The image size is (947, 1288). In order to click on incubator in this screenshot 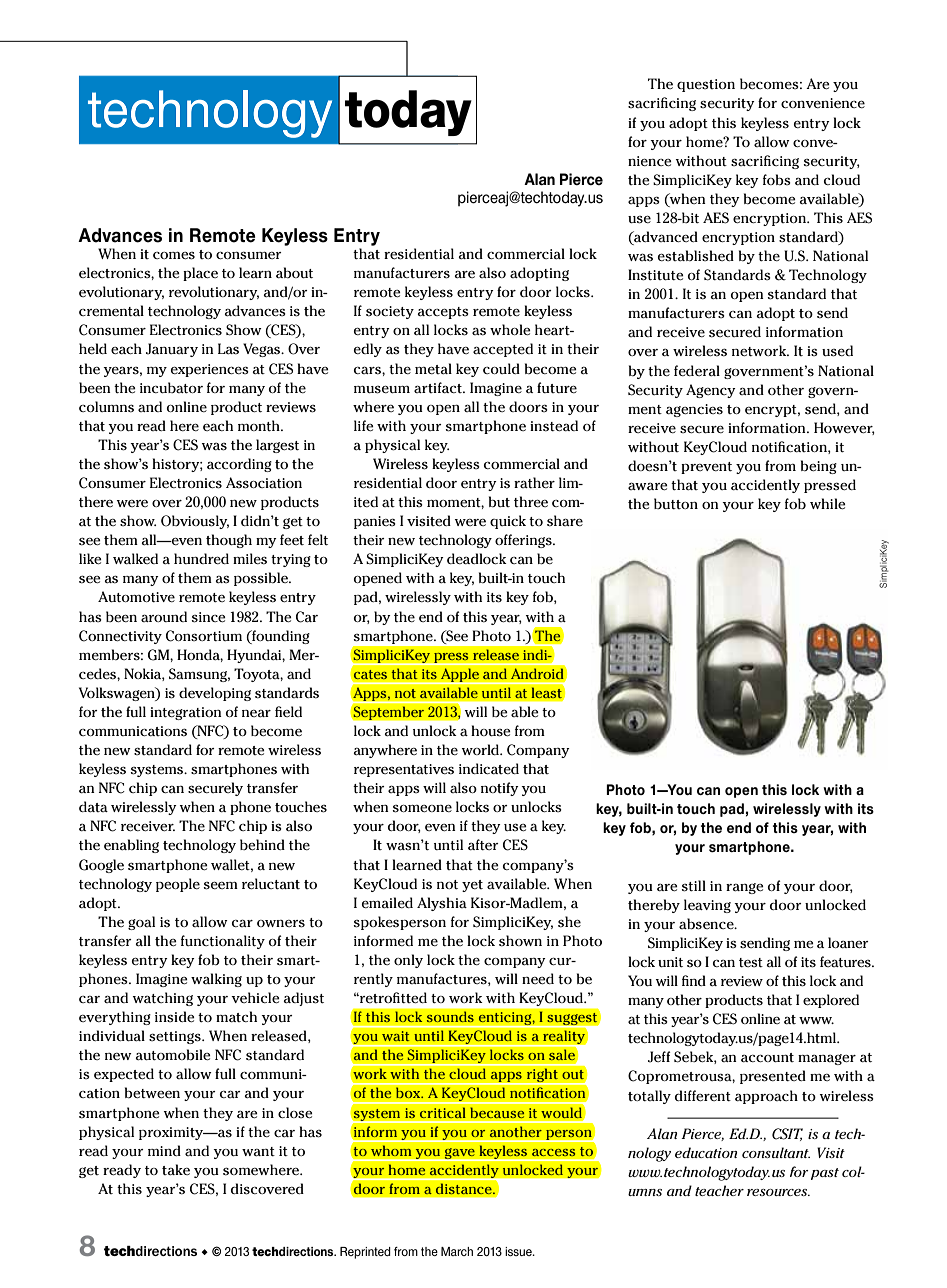, I will do `click(171, 388)`.
